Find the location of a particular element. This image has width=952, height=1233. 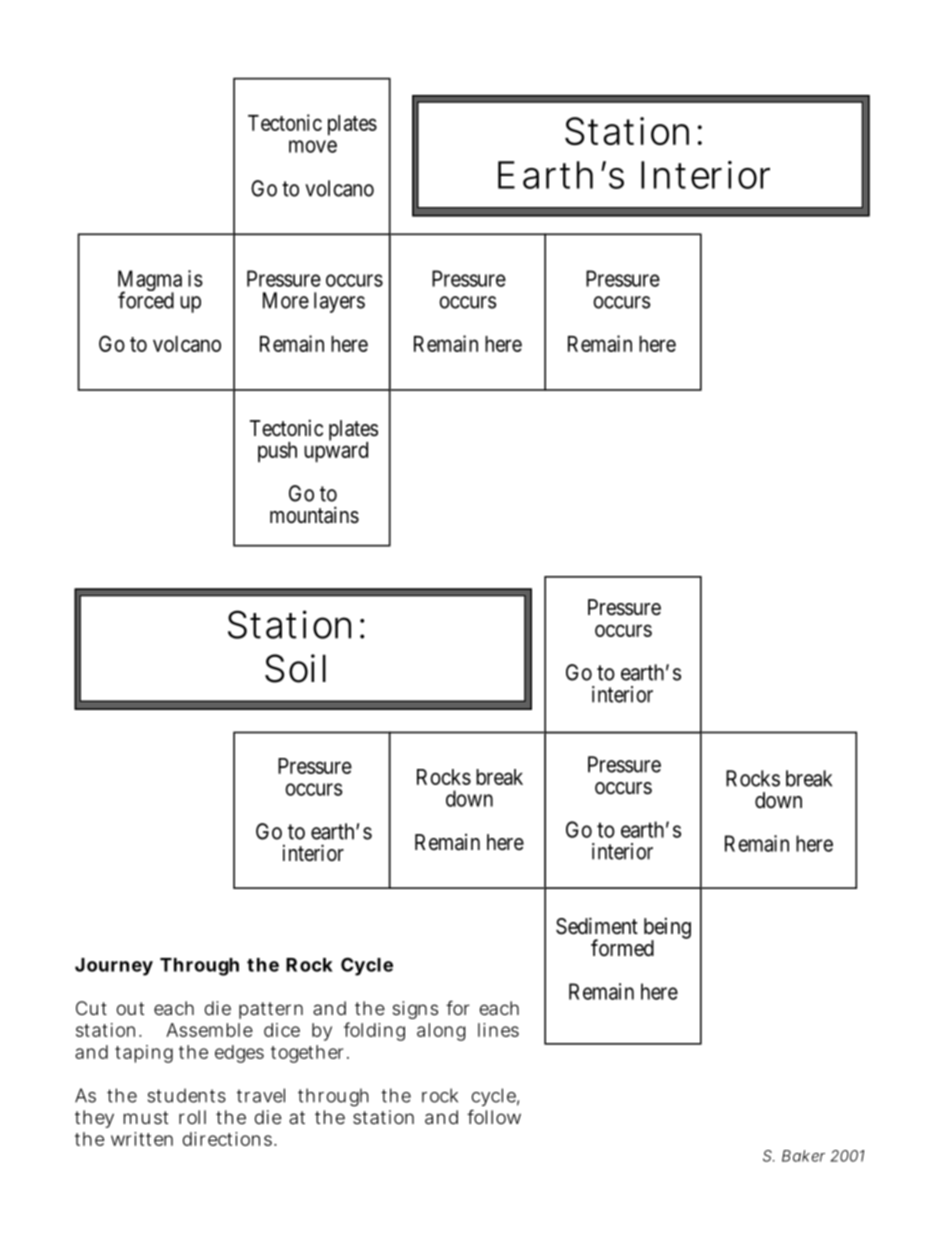

roll is located at coordinates (192, 1117).
